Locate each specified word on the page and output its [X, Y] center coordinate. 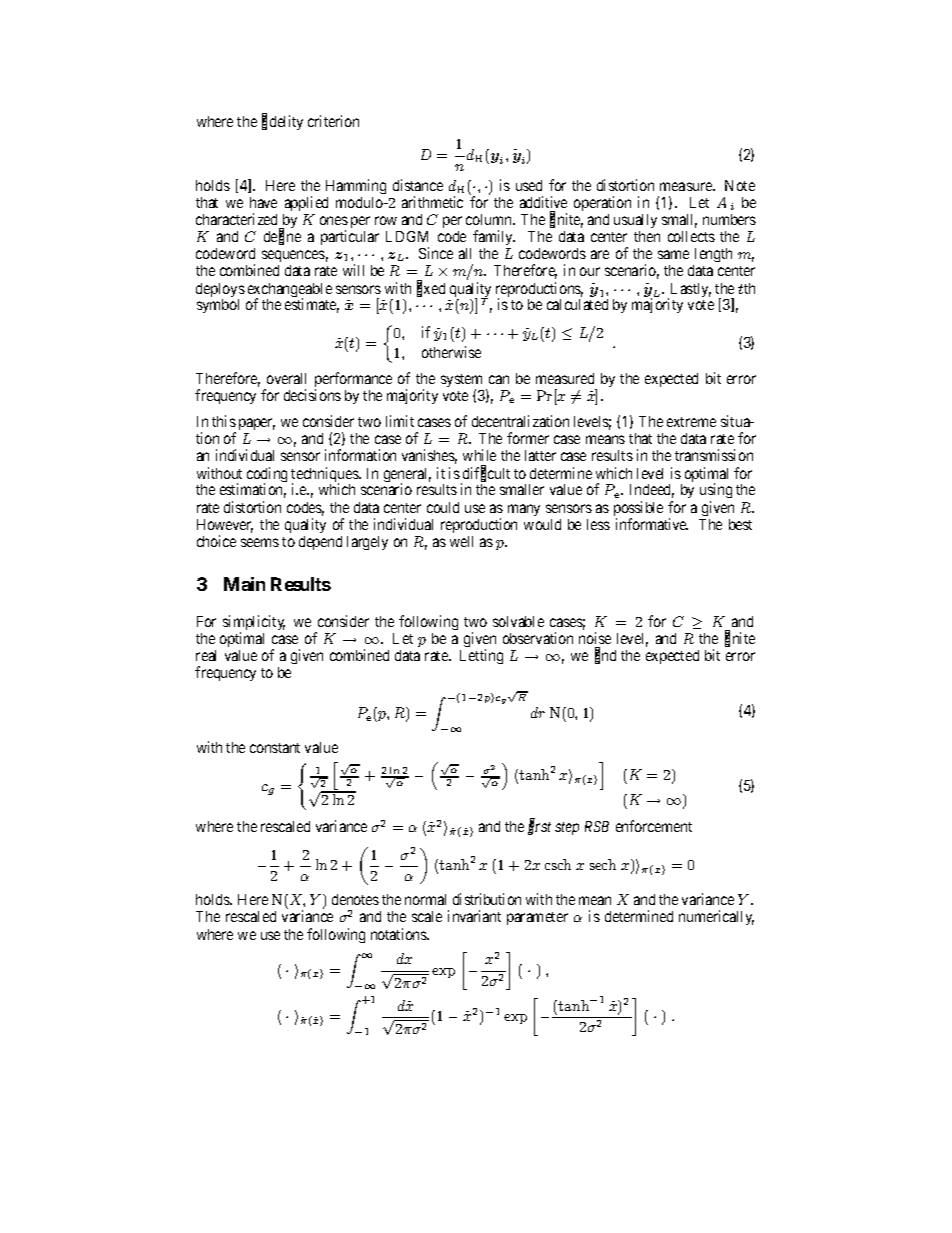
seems [260, 542]
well [461, 541]
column [490, 219]
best [740, 524]
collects [691, 236]
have [263, 202]
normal [425, 899]
